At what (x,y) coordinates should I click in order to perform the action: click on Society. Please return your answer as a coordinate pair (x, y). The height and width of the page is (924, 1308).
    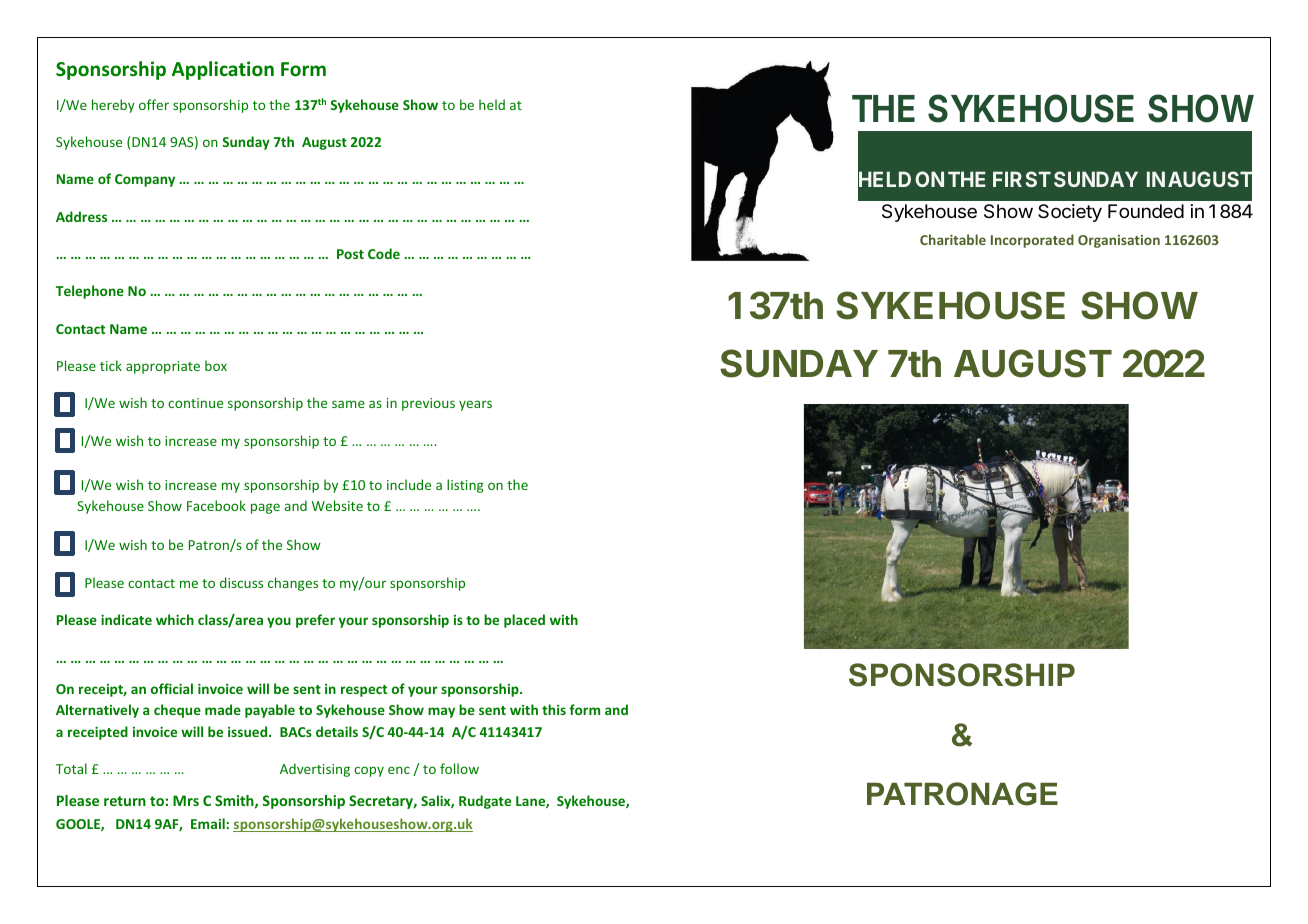
    Looking at the image, I should click on (1070, 213).
